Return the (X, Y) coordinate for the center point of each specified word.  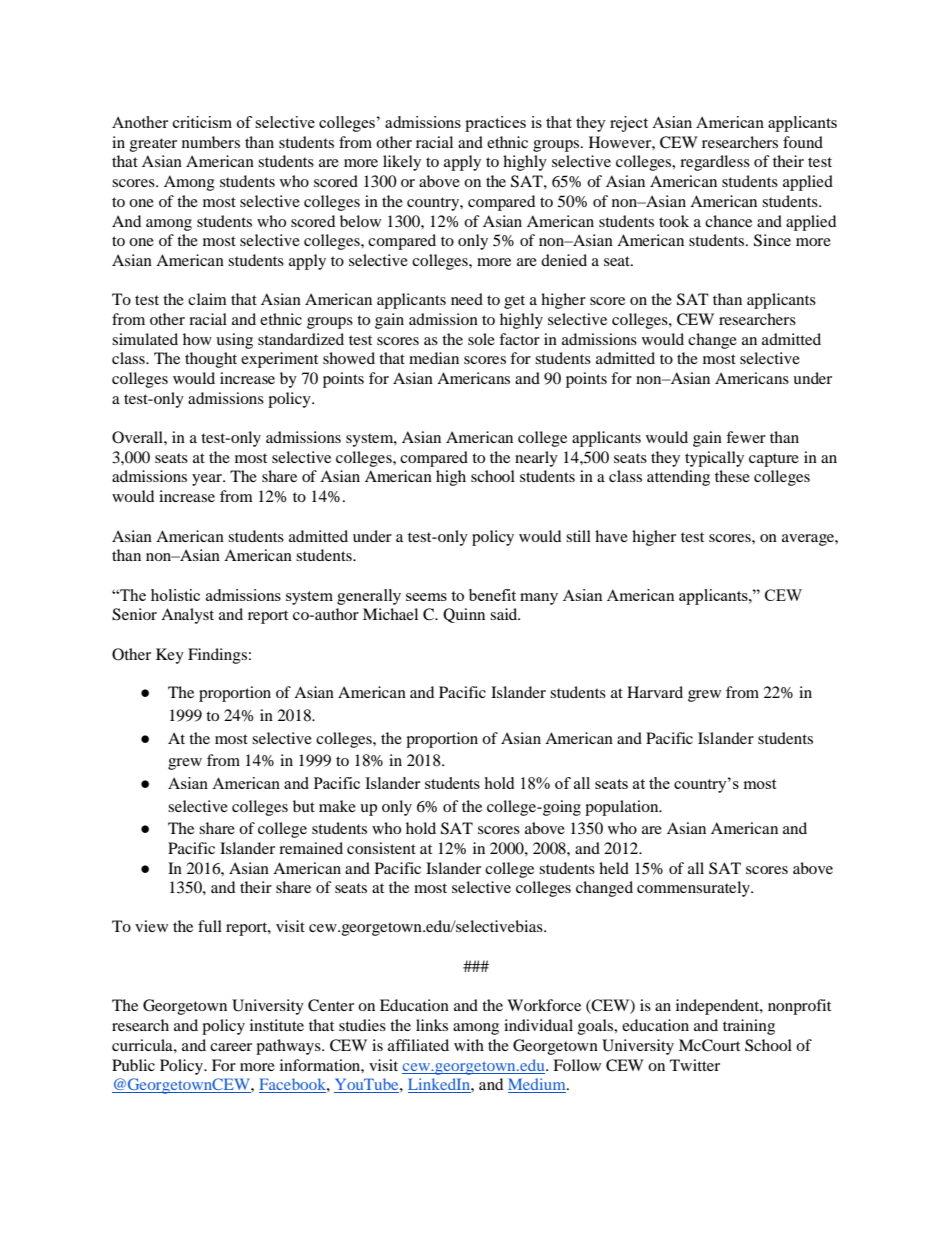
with (469, 1045)
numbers (211, 142)
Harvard (655, 692)
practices (495, 124)
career (231, 1047)
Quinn (464, 615)
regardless (715, 163)
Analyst (187, 616)
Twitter (695, 1065)
